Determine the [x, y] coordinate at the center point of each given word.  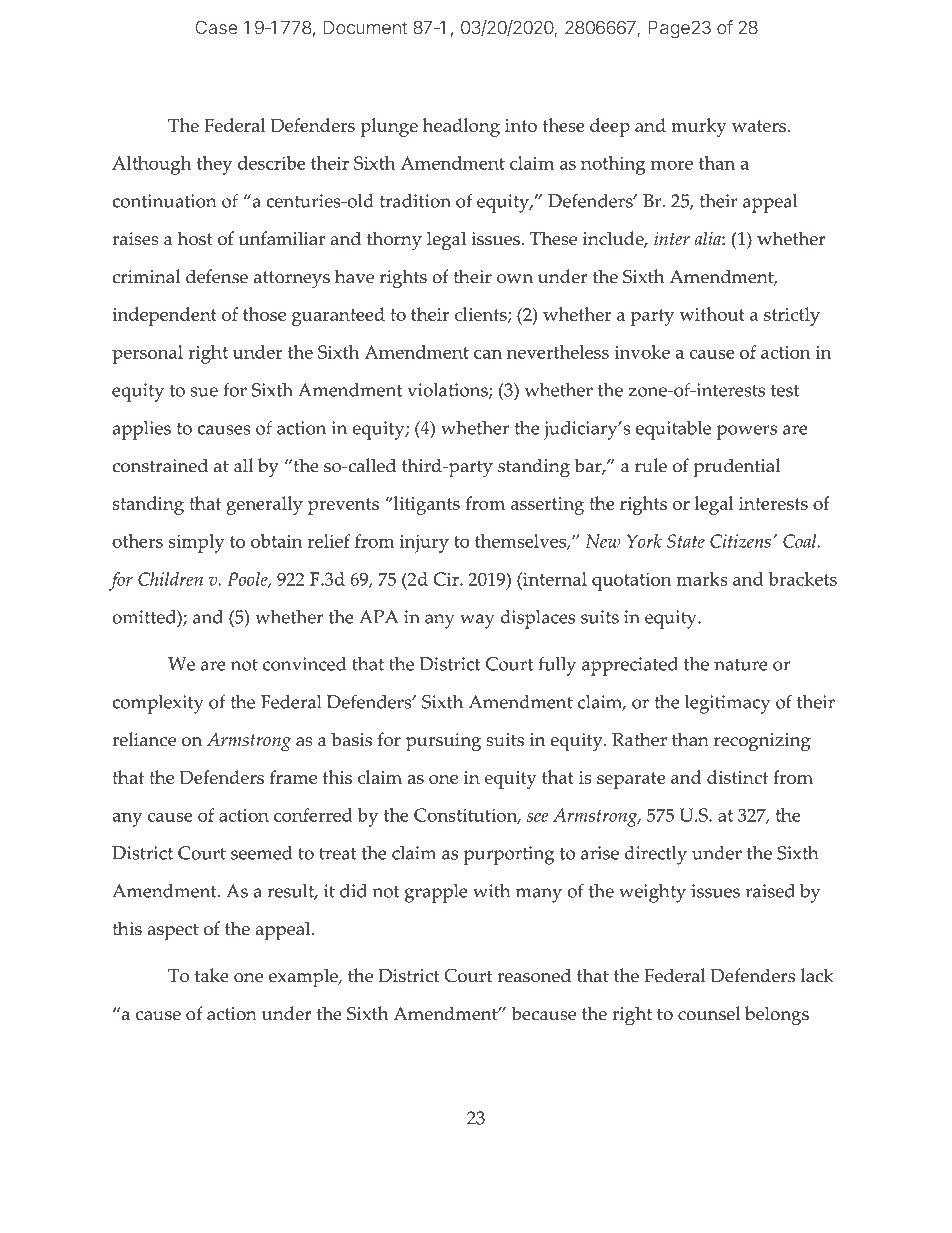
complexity [158, 704]
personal [147, 354]
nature [741, 665]
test [785, 391]
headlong [461, 127]
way [477, 621]
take [212, 975]
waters [760, 126]
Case [216, 27]
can [488, 354]
